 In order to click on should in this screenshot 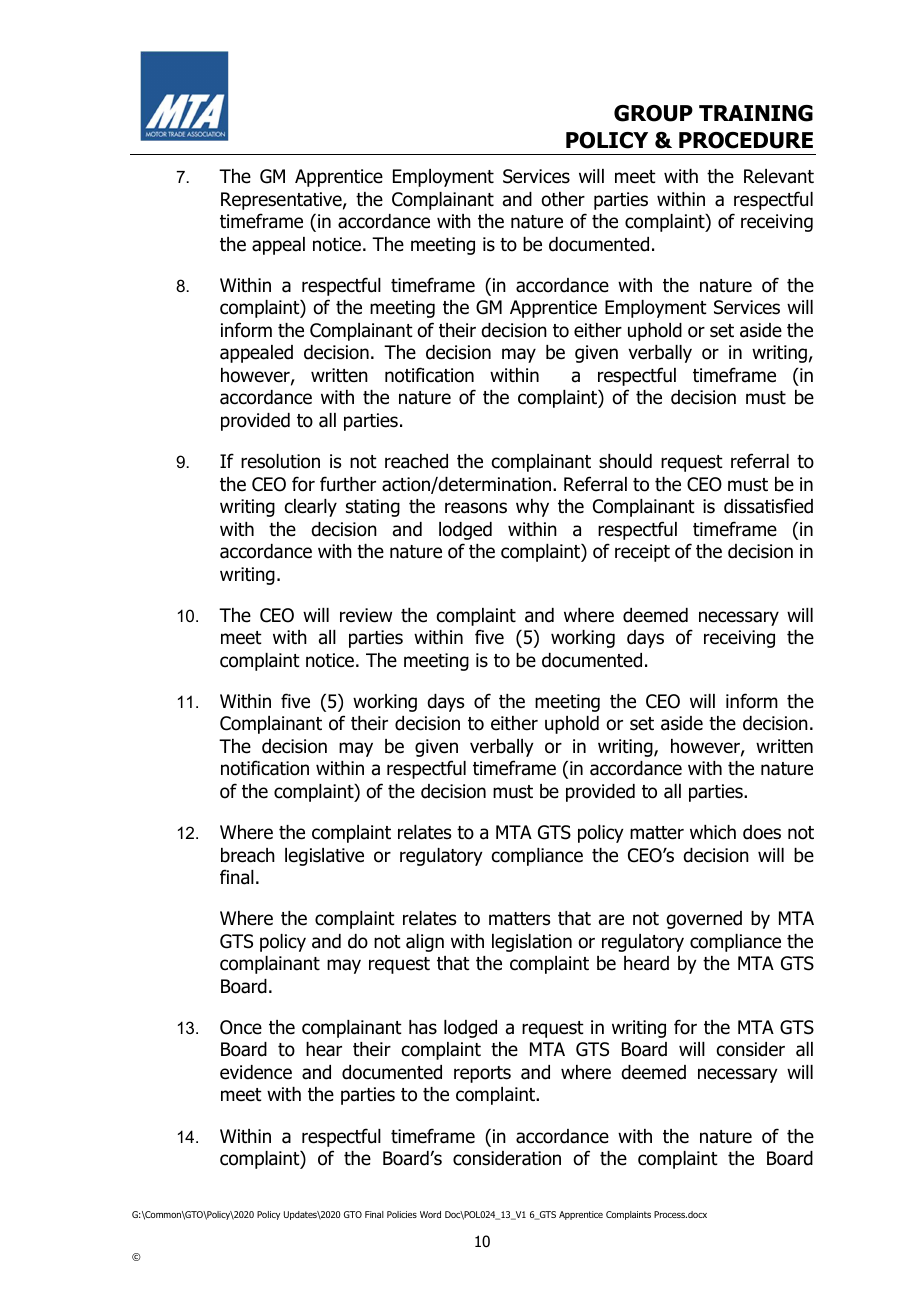, I will do `click(625, 461)`.
